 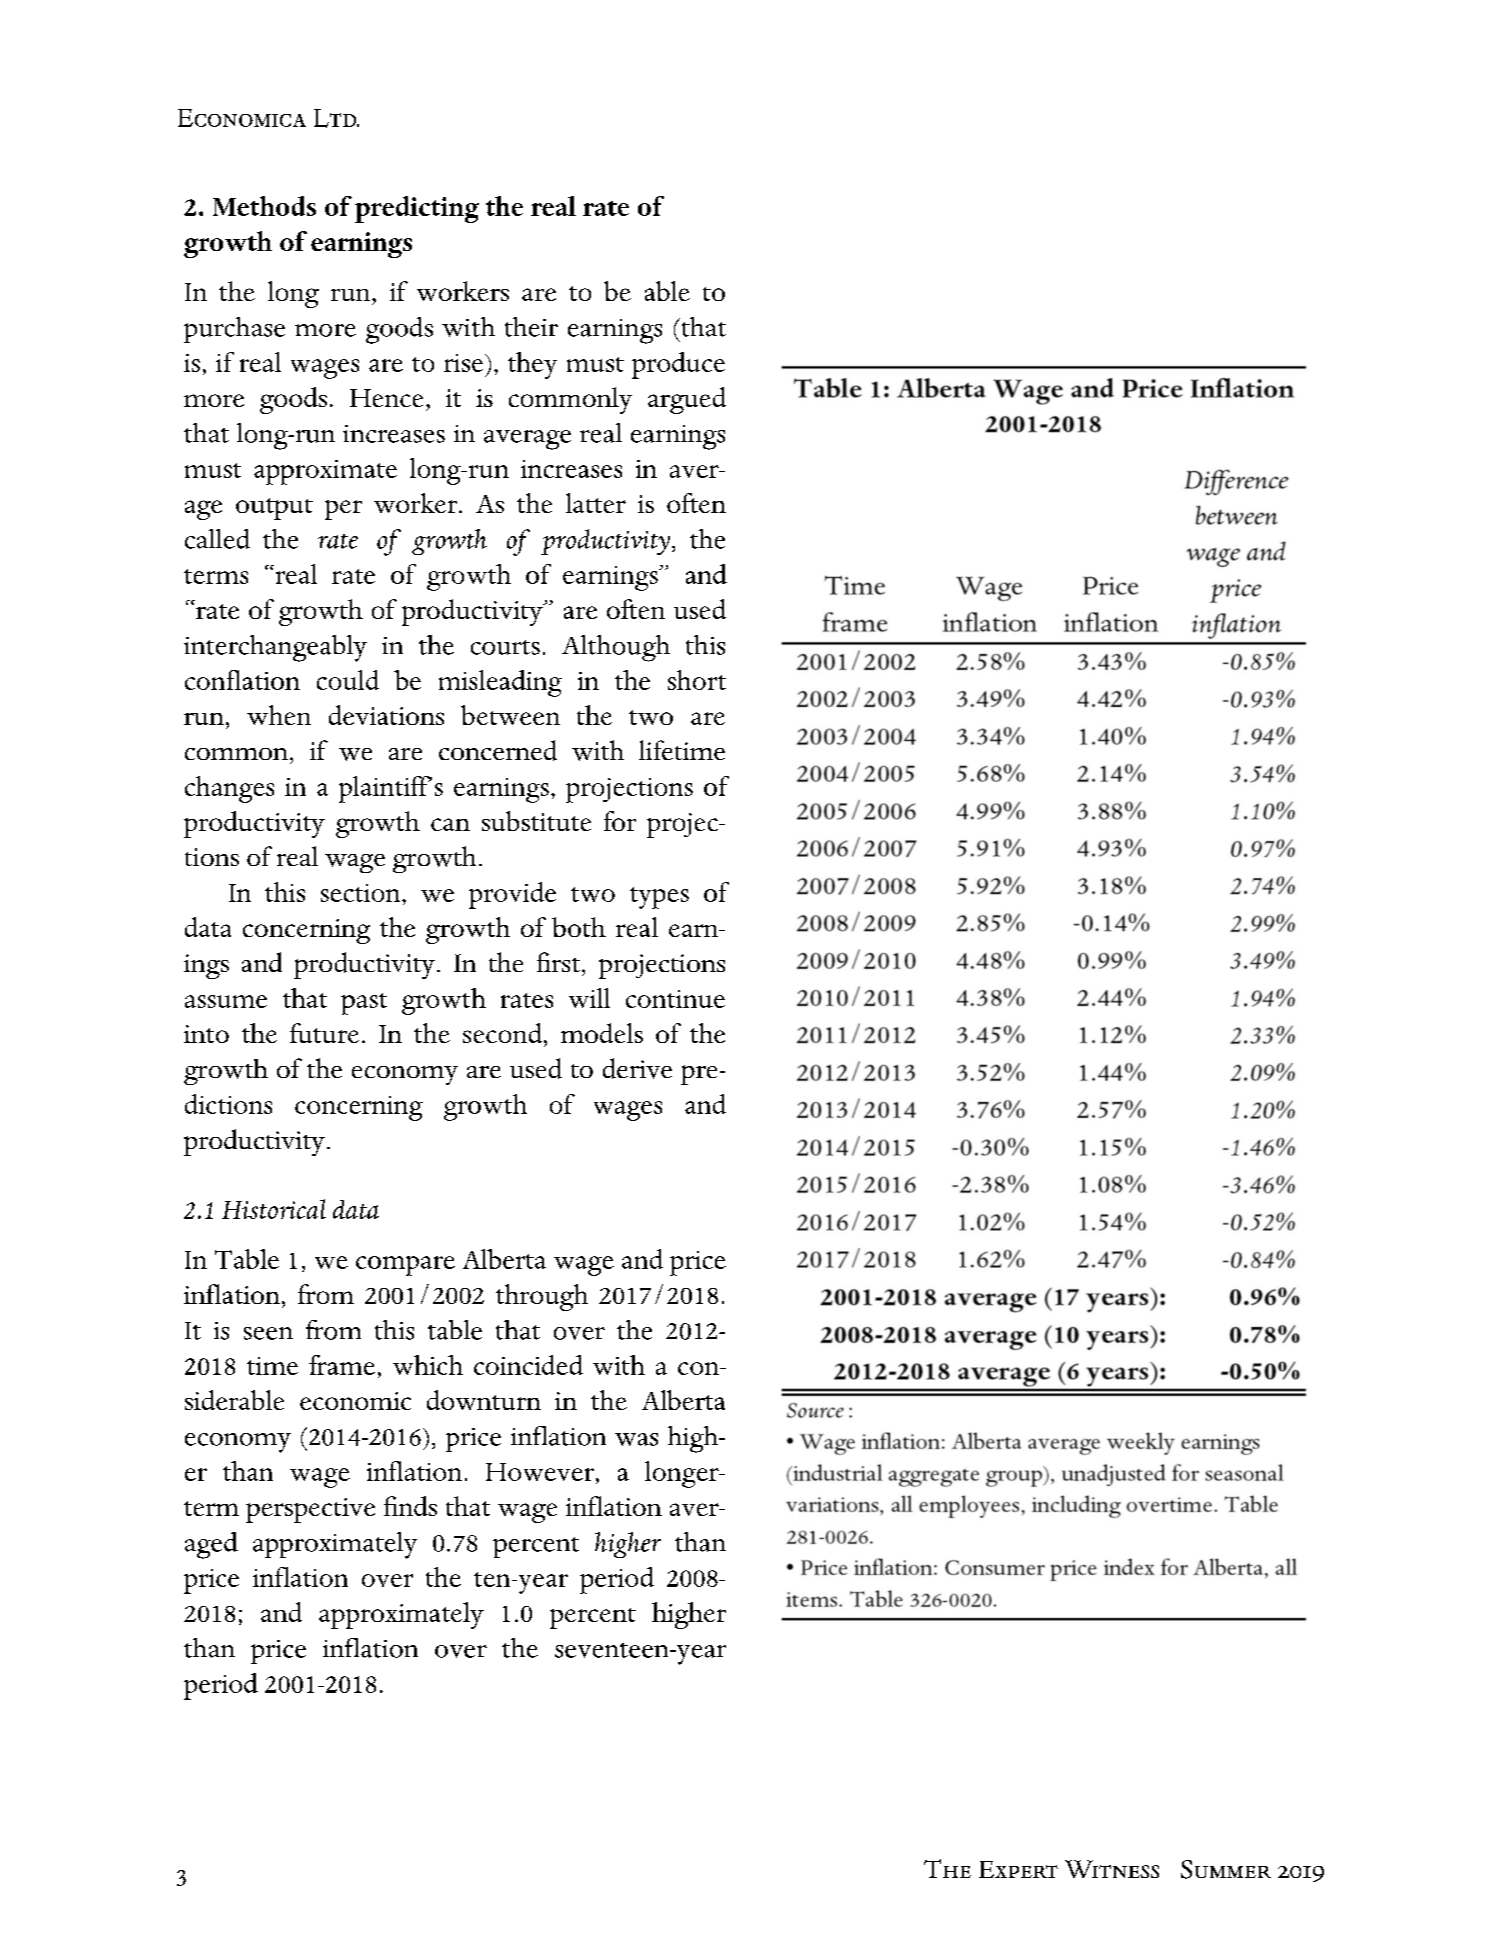 What do you see at coordinates (540, 1472) in the screenshot?
I see `However` at bounding box center [540, 1472].
